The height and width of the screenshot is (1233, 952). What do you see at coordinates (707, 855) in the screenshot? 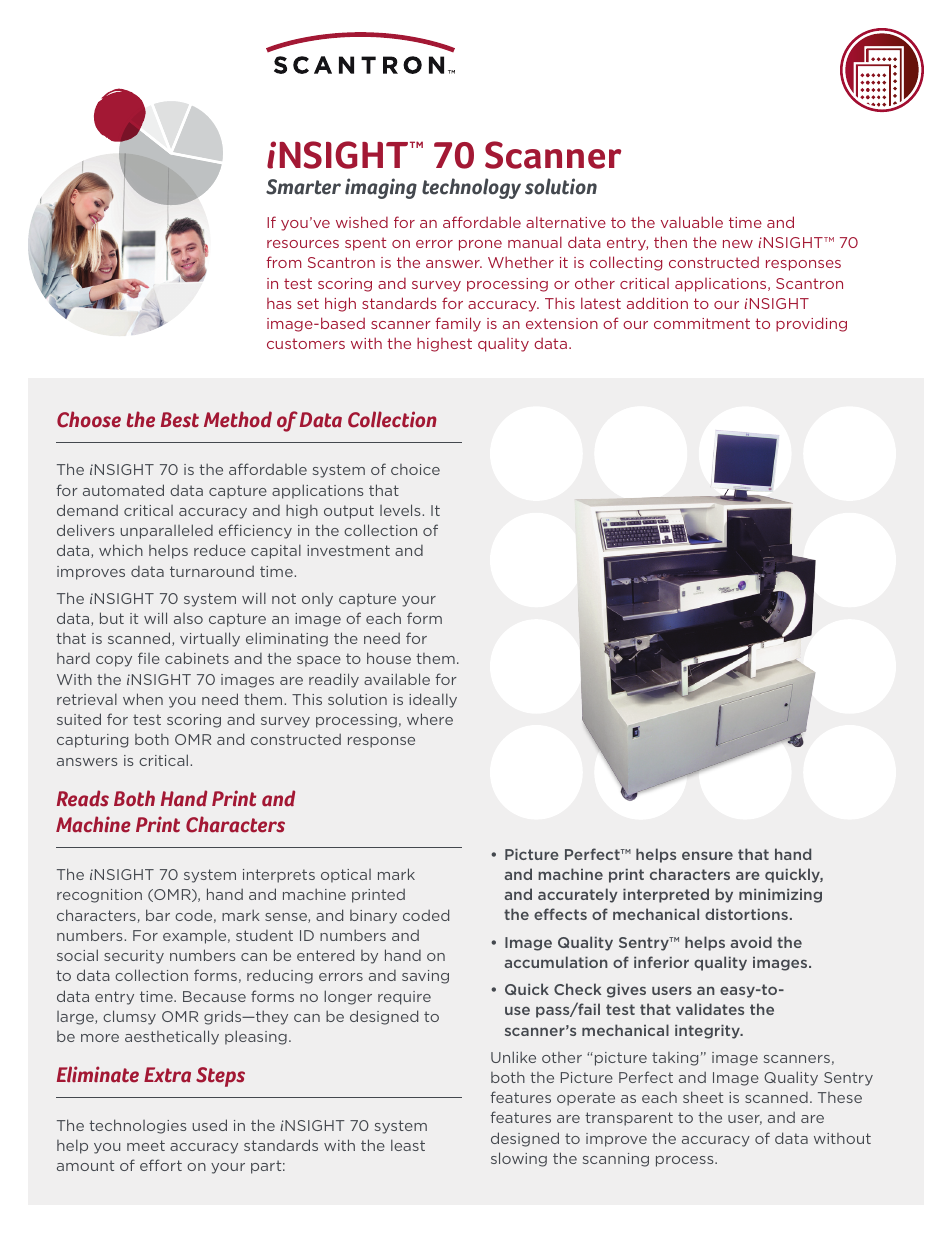
I see `ensure` at bounding box center [707, 855].
